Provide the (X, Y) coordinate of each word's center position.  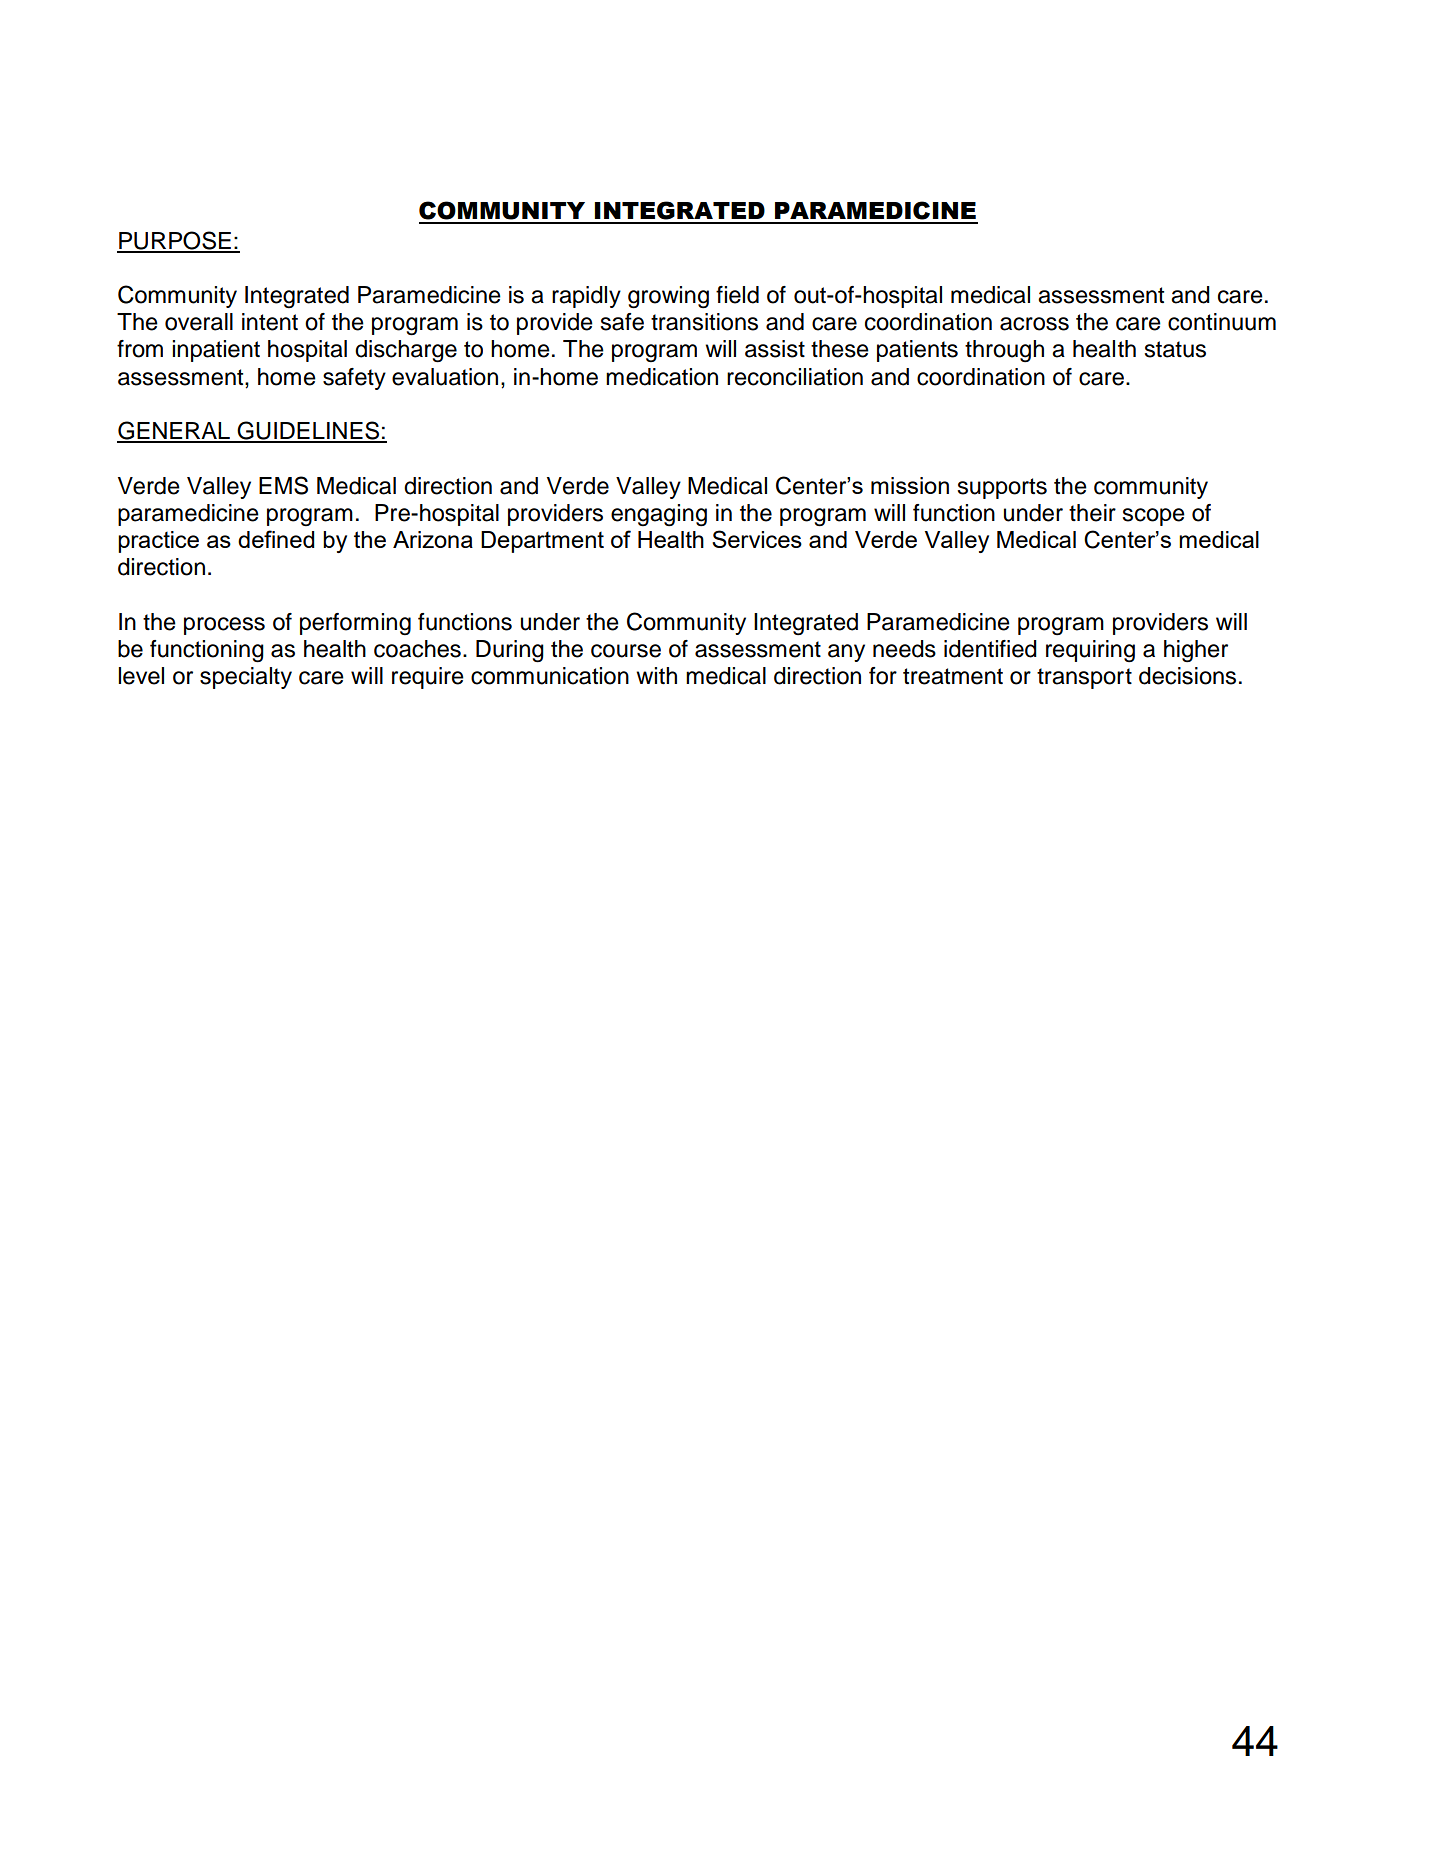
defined (276, 539)
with (656, 675)
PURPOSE (175, 241)
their (1092, 513)
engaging (659, 515)
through (1004, 351)
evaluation (445, 377)
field (737, 295)
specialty (246, 678)
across (1034, 324)
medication (662, 377)
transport (1084, 678)
